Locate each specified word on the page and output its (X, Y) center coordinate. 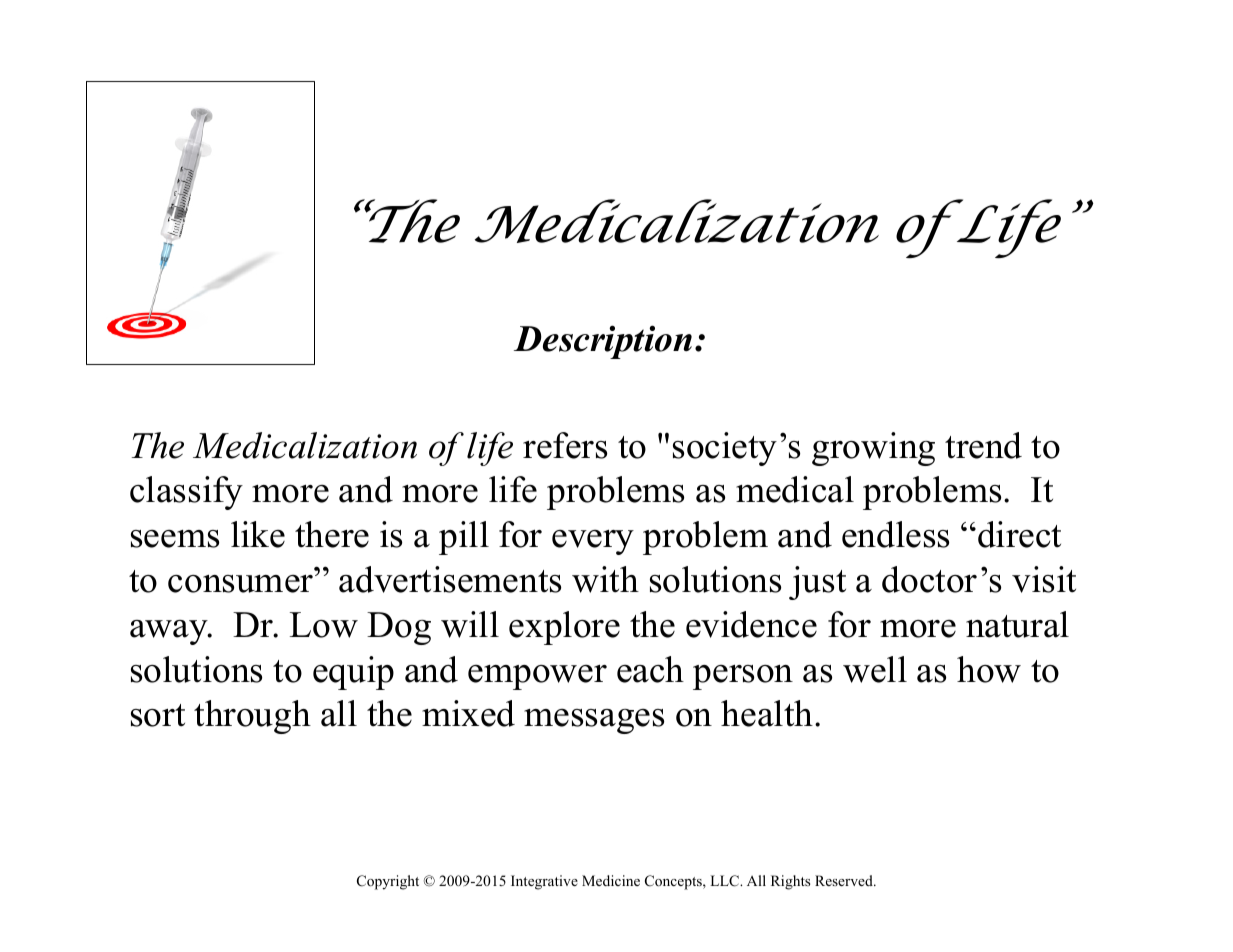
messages (594, 721)
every (593, 542)
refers (565, 445)
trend (983, 445)
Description (603, 342)
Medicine (611, 880)
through (252, 717)
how (989, 669)
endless (895, 534)
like (258, 534)
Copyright (388, 882)
